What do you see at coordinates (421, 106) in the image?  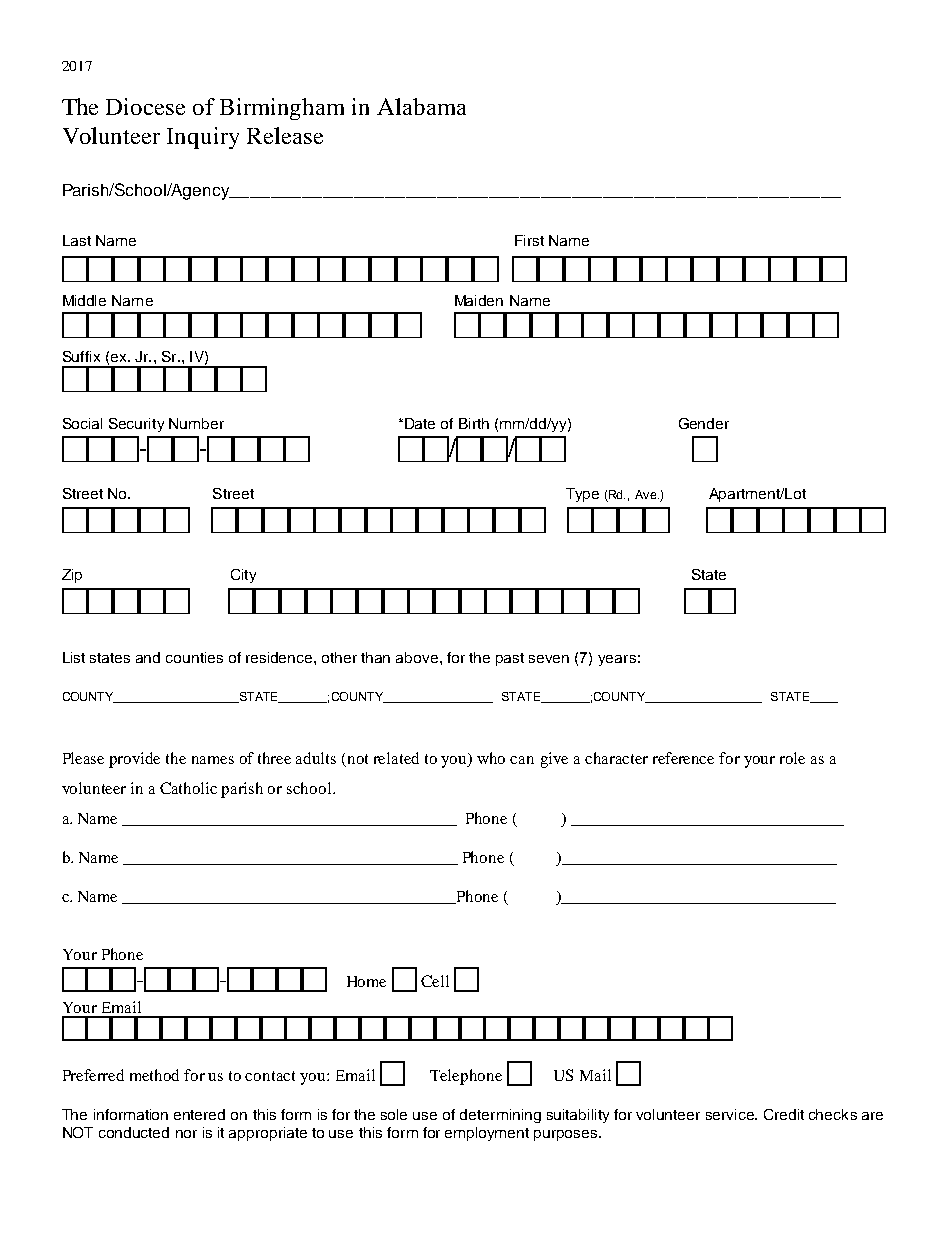 I see `Alabama` at bounding box center [421, 106].
